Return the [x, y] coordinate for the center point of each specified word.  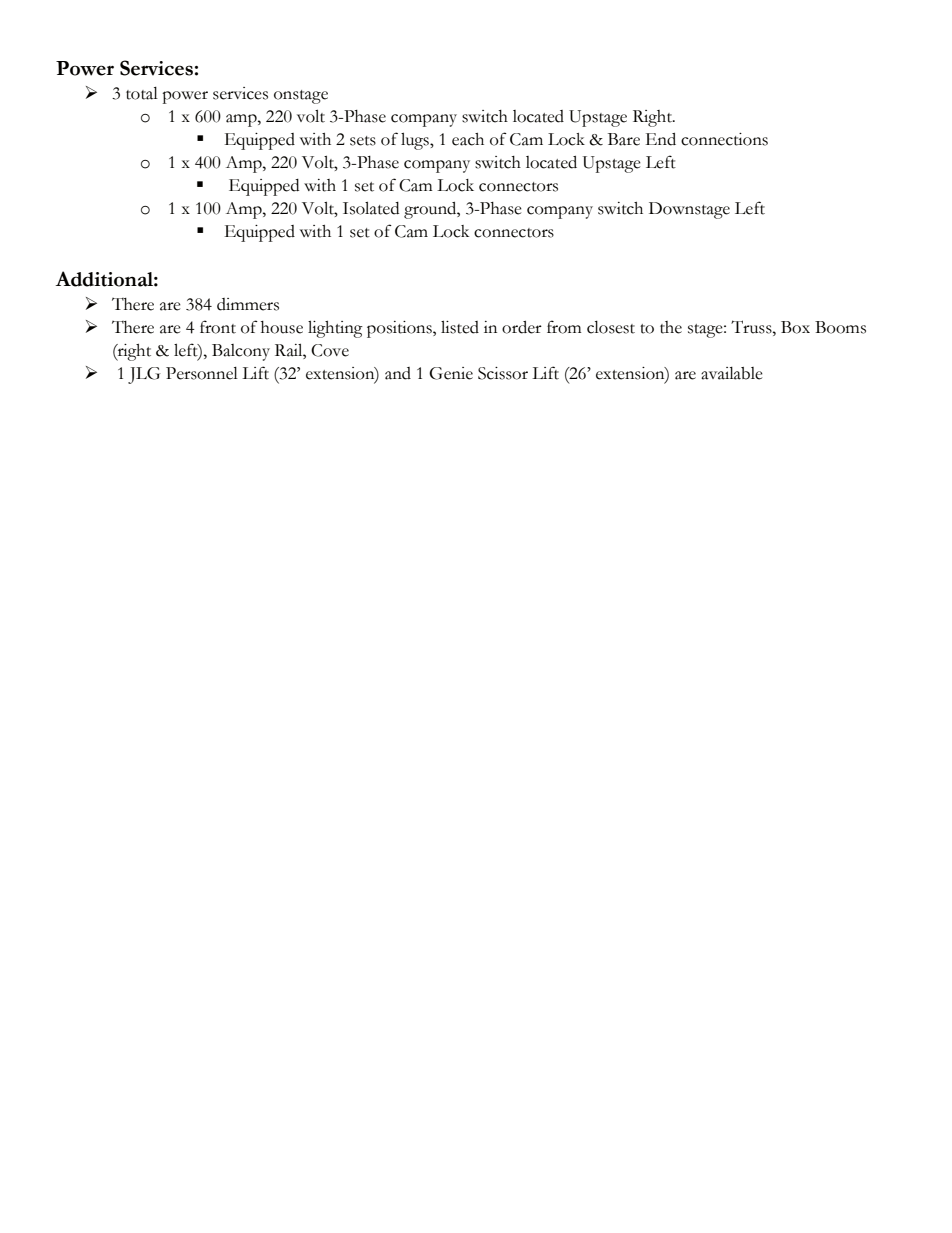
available [732, 373]
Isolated [371, 208]
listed [460, 327]
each [468, 139]
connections [724, 139]
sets [363, 141]
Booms [840, 327]
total [142, 93]
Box [795, 327]
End [660, 139]
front [218, 327]
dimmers [248, 304]
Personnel [202, 373]
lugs [416, 141]
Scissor [503, 373]
